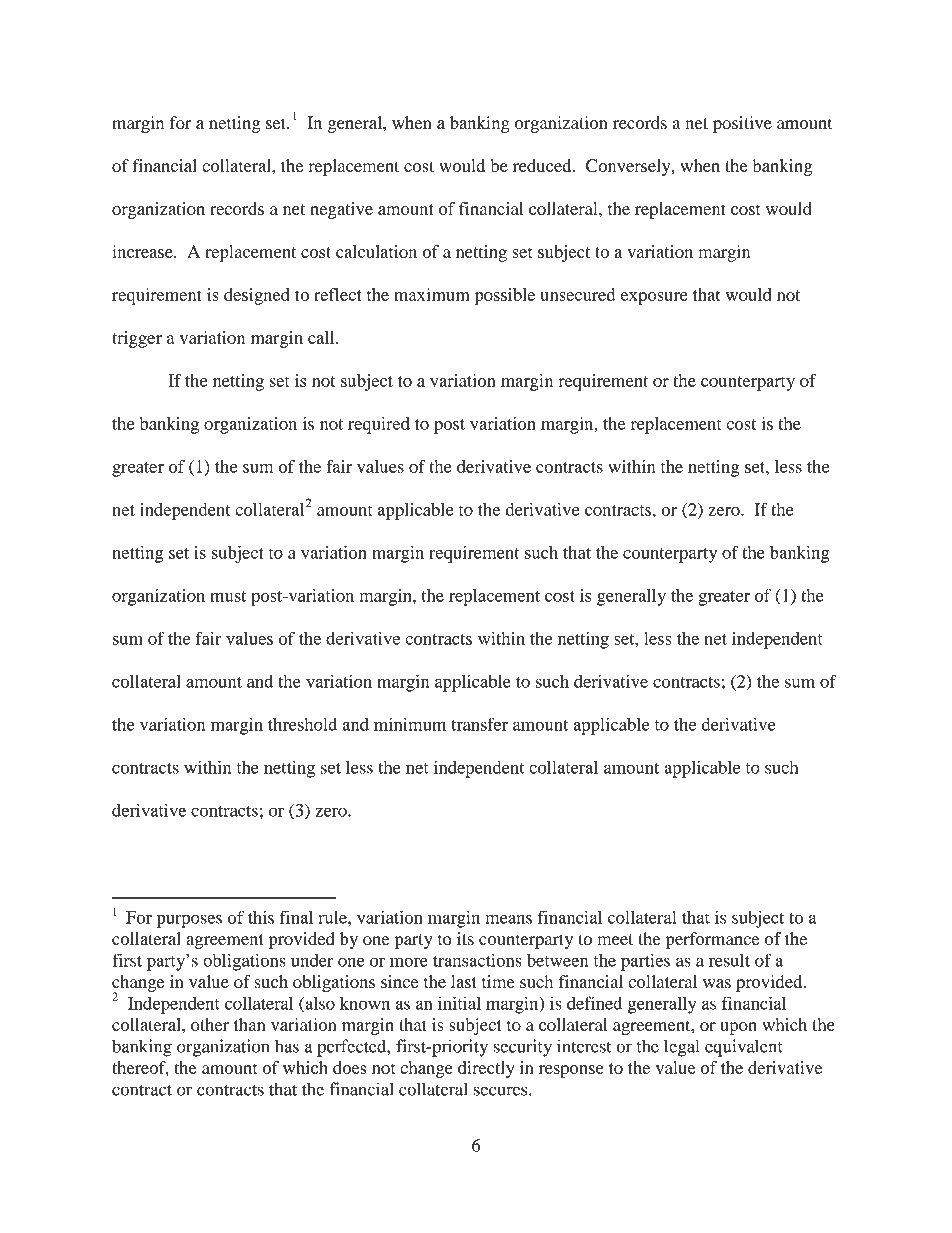 This screenshot has width=952, height=1233. I want to click on means, so click(509, 919).
